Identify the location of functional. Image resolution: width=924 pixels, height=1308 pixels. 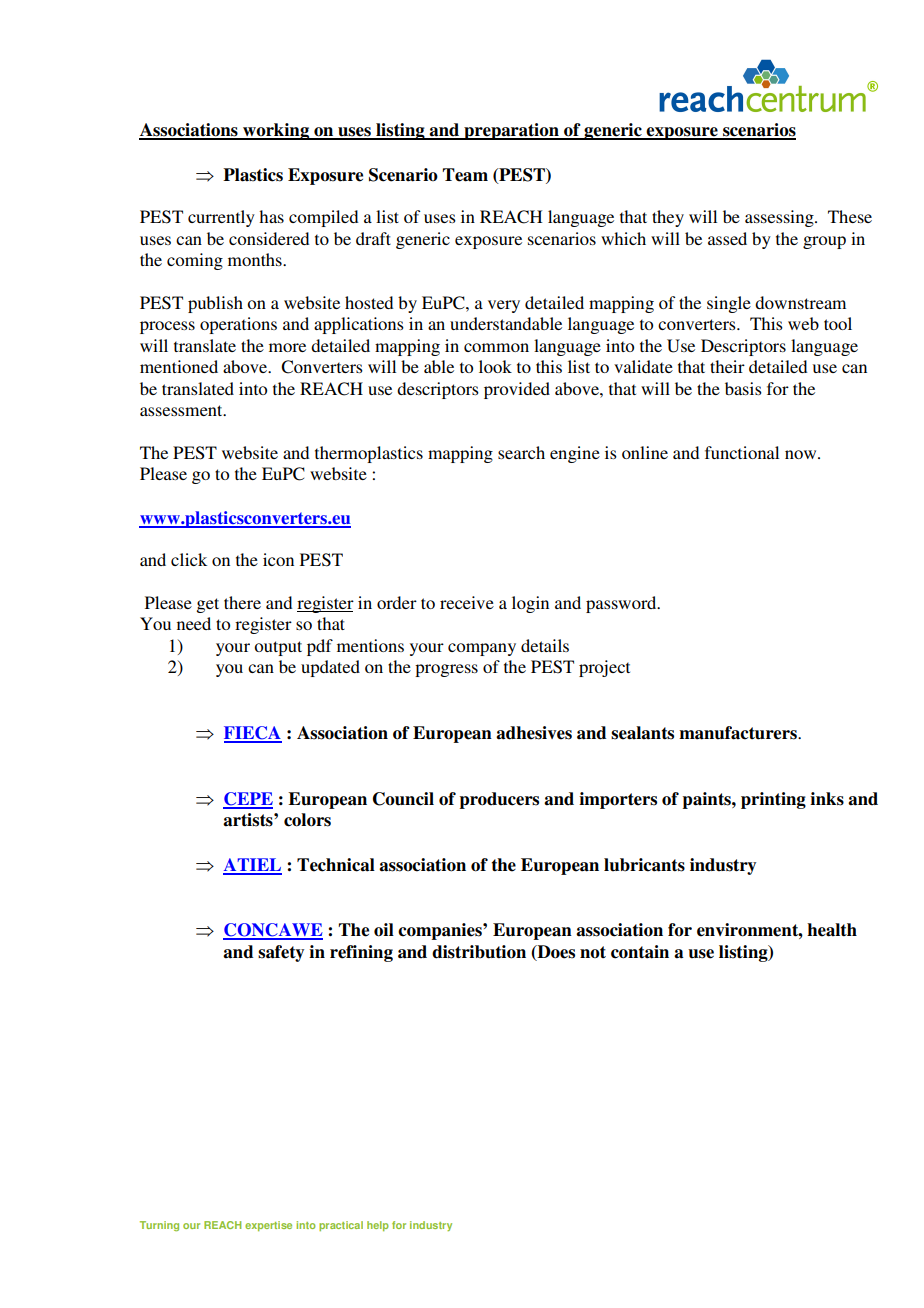
(742, 452).
